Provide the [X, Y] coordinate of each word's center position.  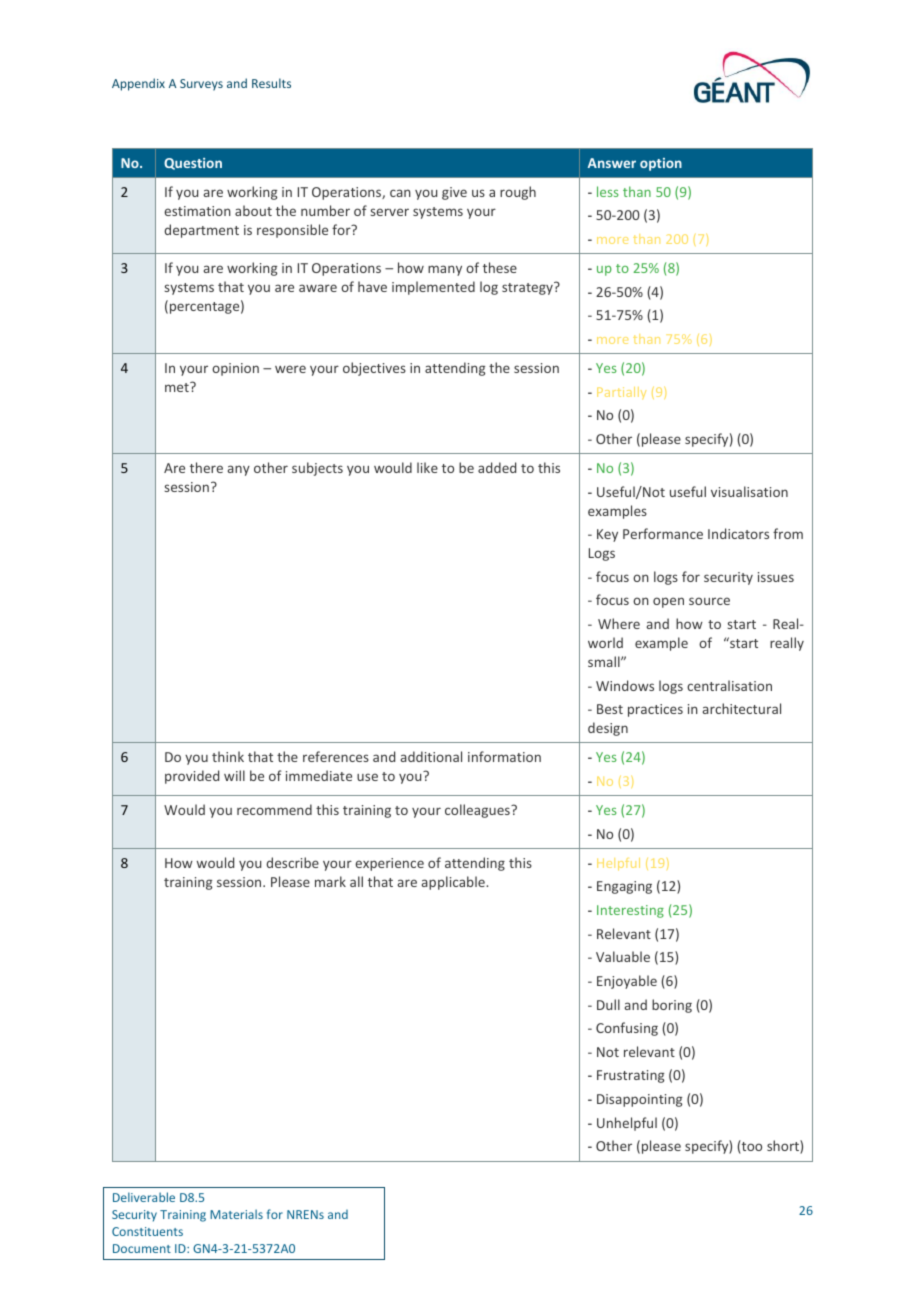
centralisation [729, 685]
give [454, 193]
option [661, 164]
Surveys [201, 85]
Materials [236, 1214]
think [228, 756]
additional [431, 756]
